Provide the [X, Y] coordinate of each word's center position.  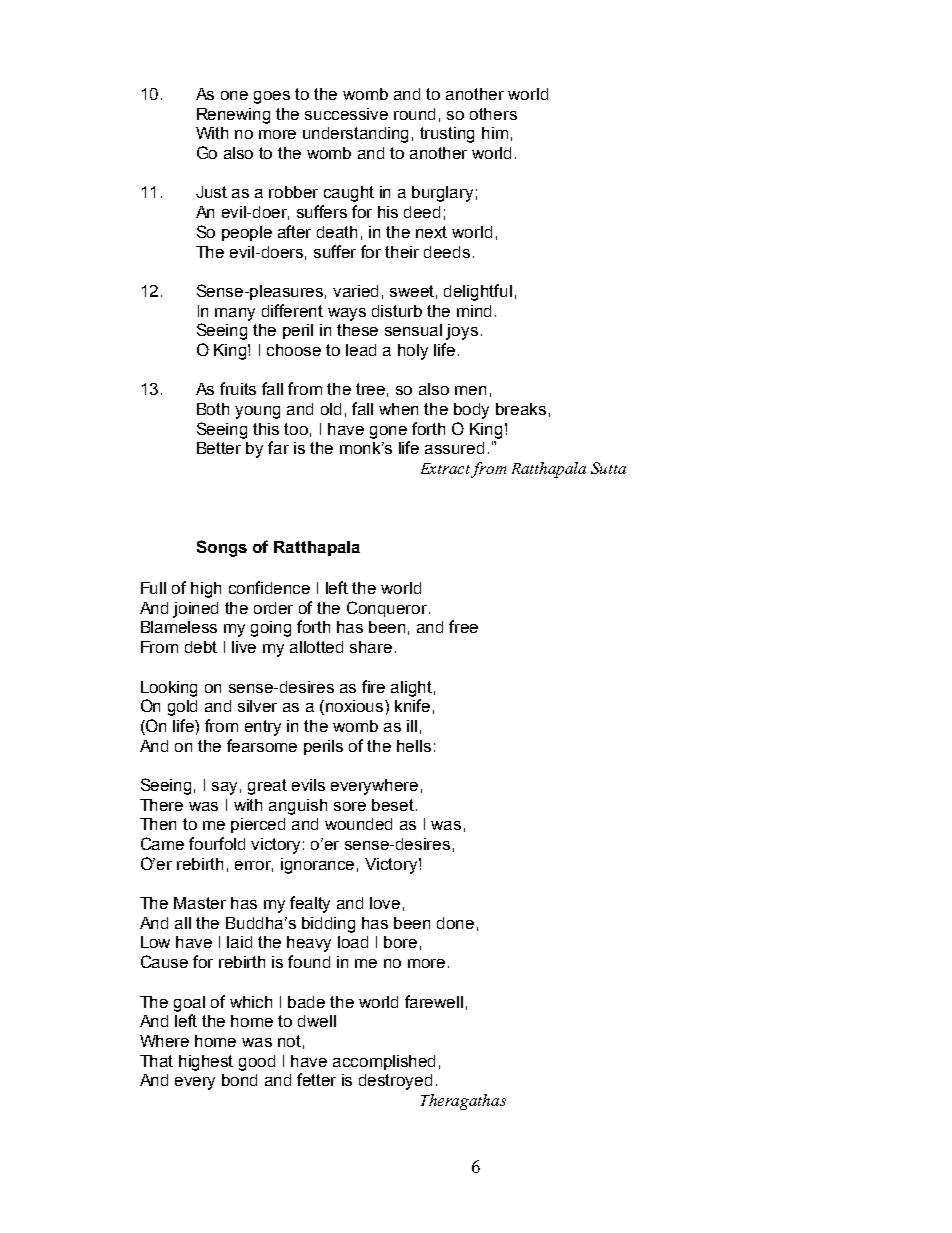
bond [239, 1080]
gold [182, 708]
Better [219, 448]
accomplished [384, 1062]
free [463, 626]
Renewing [233, 116]
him [495, 133]
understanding [355, 135]
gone [388, 432]
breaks [521, 409]
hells [414, 746]
